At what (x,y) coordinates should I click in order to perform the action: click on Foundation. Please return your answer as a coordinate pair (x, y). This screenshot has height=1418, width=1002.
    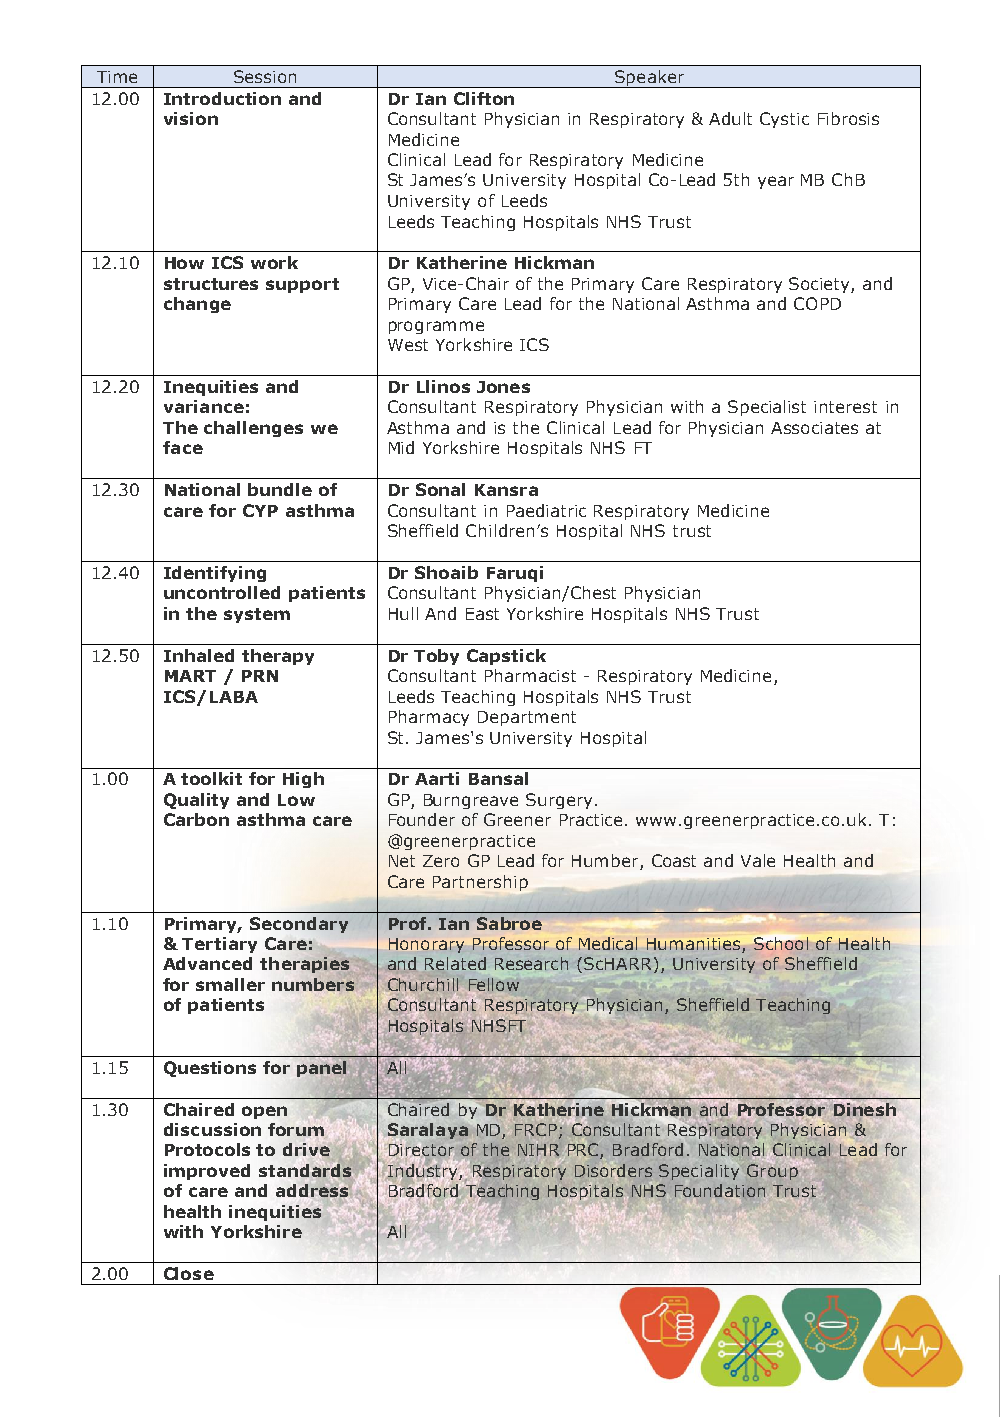
    Looking at the image, I should click on (720, 1190).
